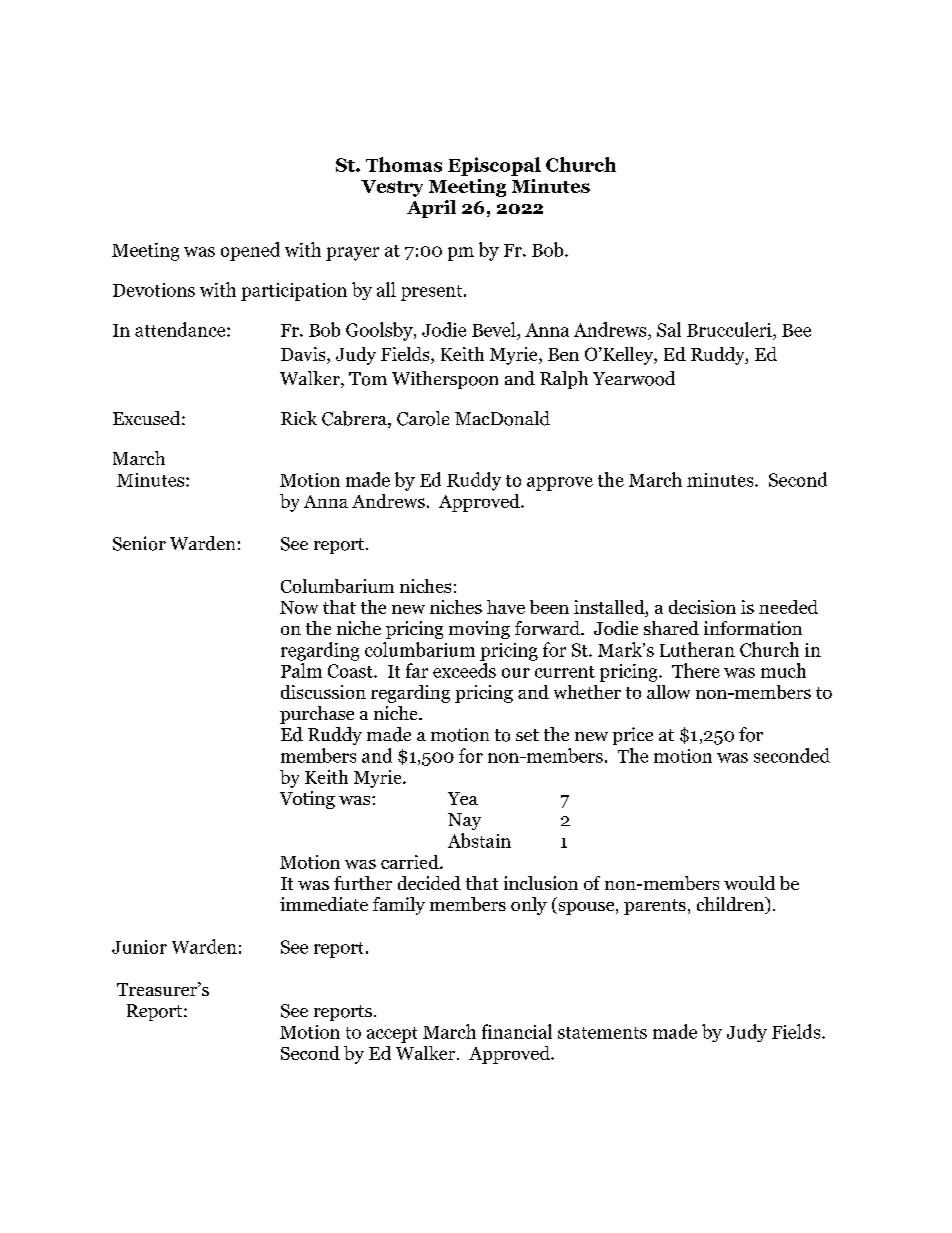 The width and height of the image is (952, 1233). I want to click on Rick, so click(299, 418).
